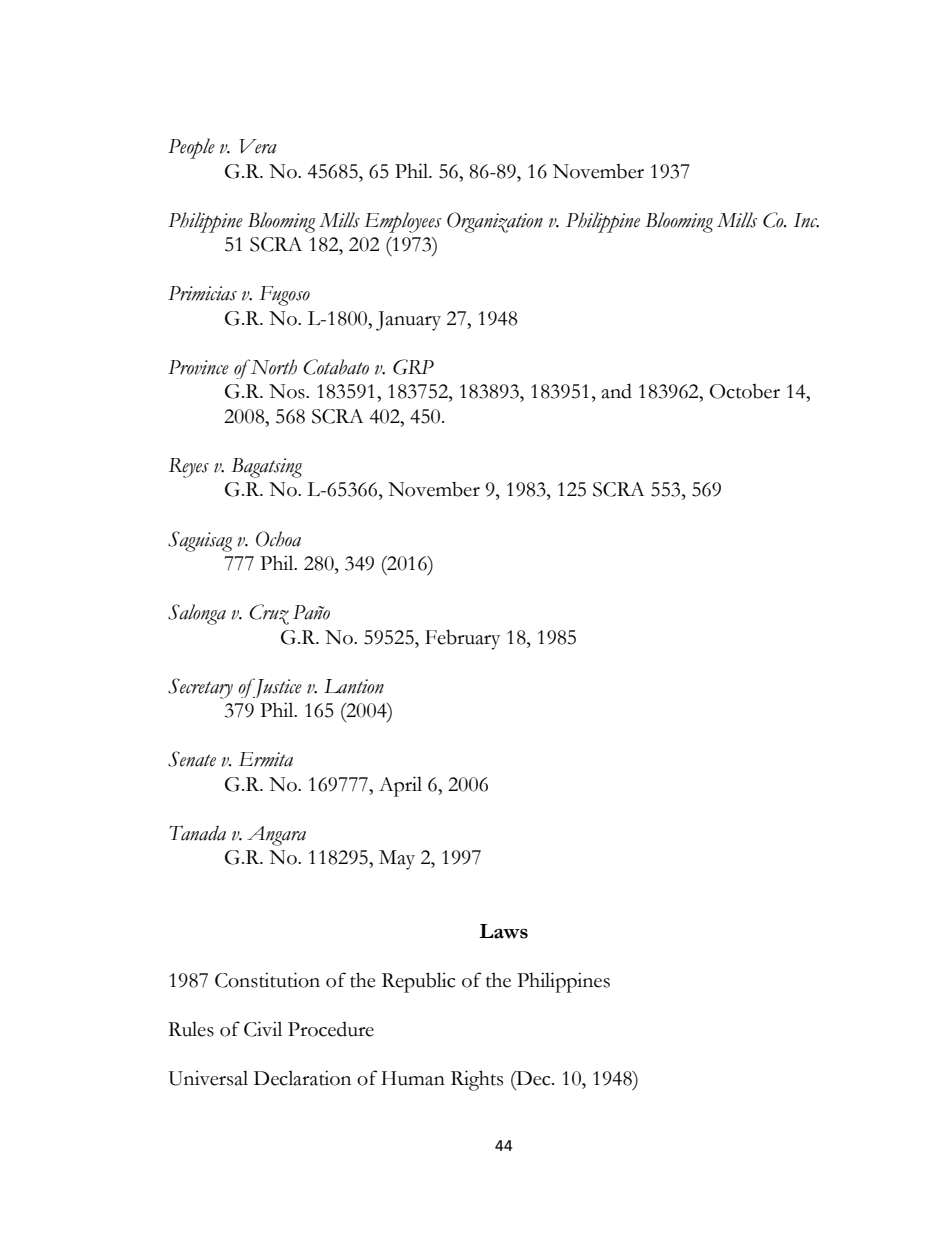 Image resolution: width=952 pixels, height=1233 pixels. I want to click on and, so click(617, 391).
